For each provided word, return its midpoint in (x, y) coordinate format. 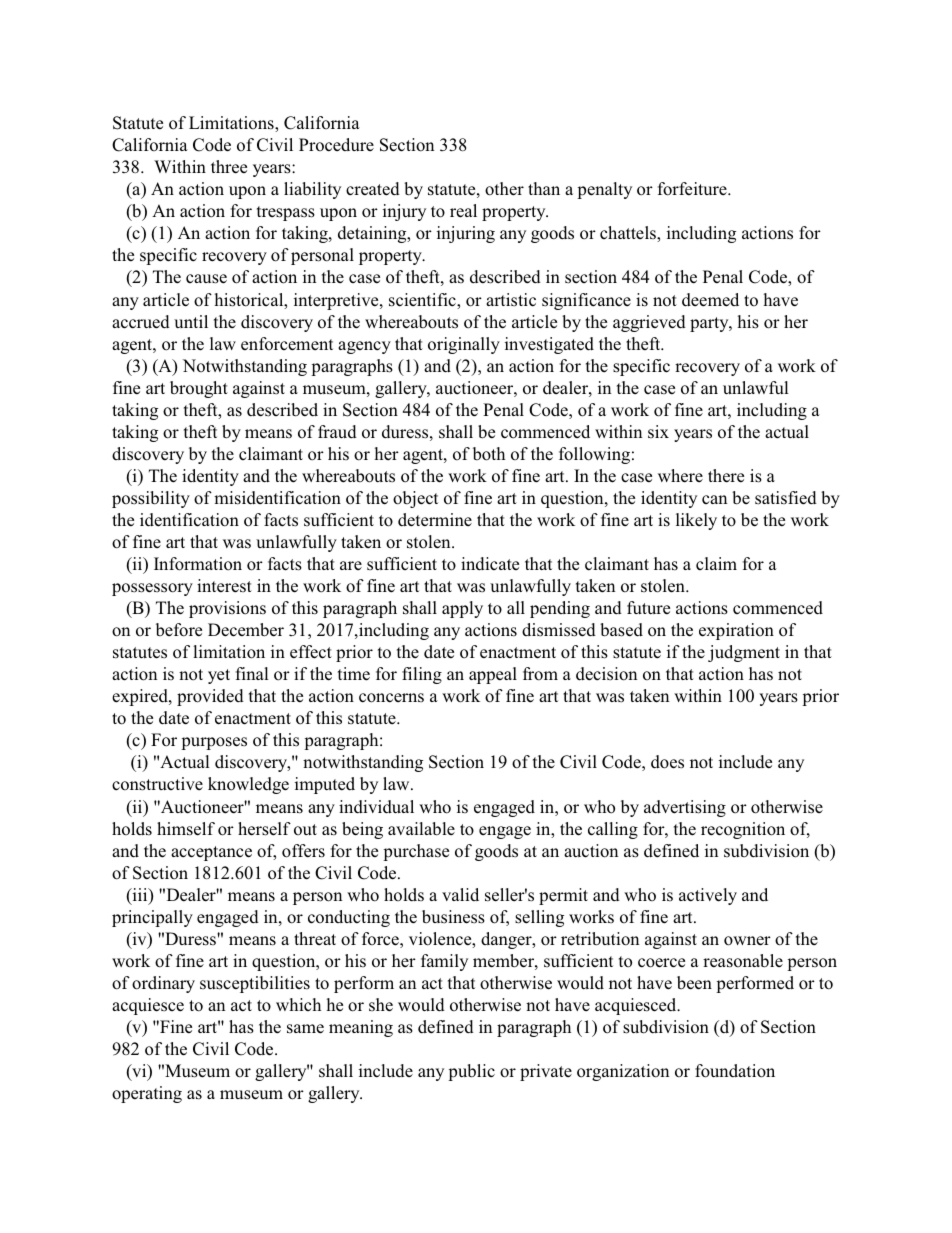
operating (147, 1094)
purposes (214, 743)
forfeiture (693, 189)
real (463, 211)
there (726, 476)
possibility (151, 499)
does (667, 762)
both (489, 454)
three (229, 167)
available (421, 829)
